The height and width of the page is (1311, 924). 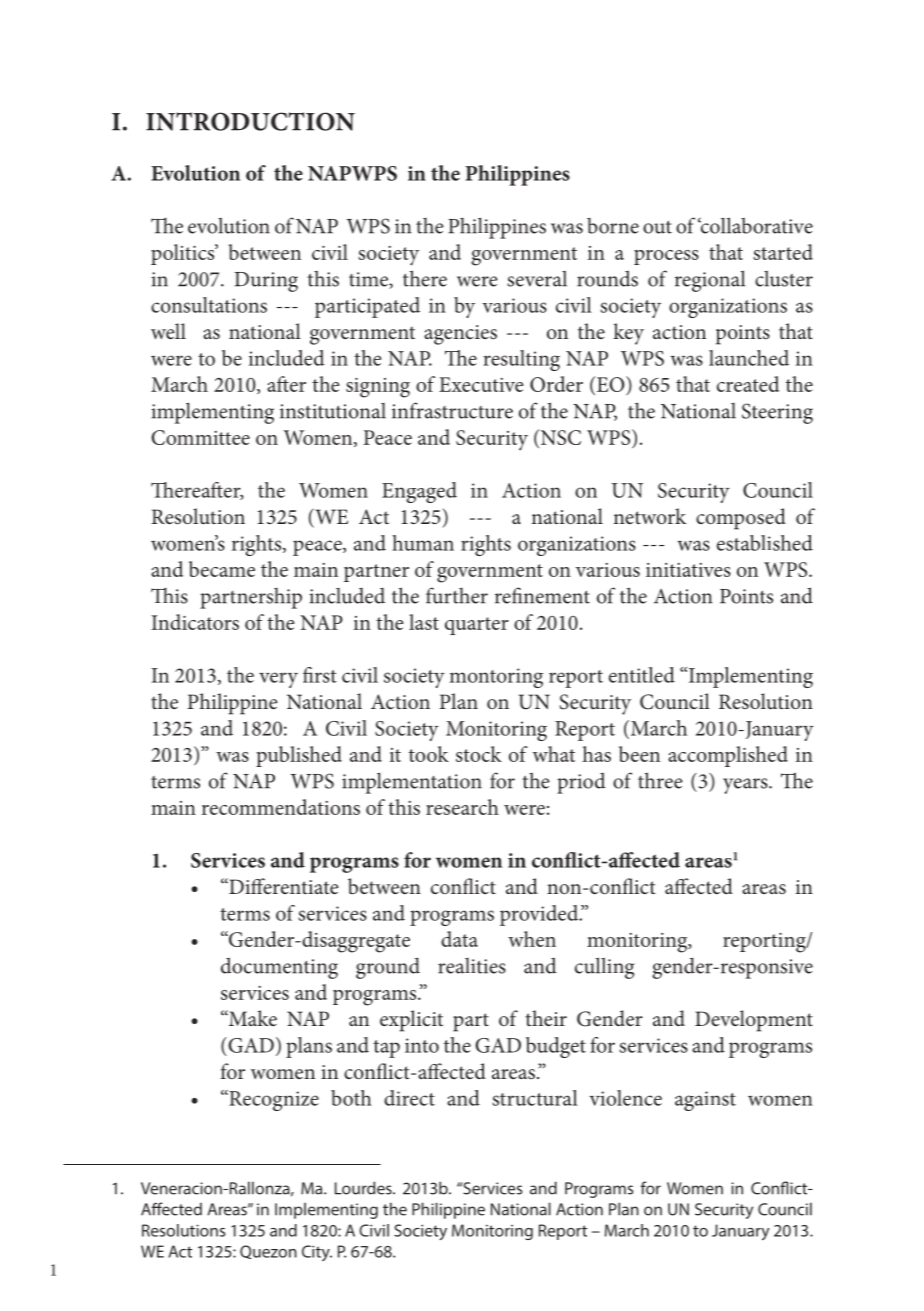 What do you see at coordinates (279, 968) in the page?
I see `documenting` at bounding box center [279, 968].
